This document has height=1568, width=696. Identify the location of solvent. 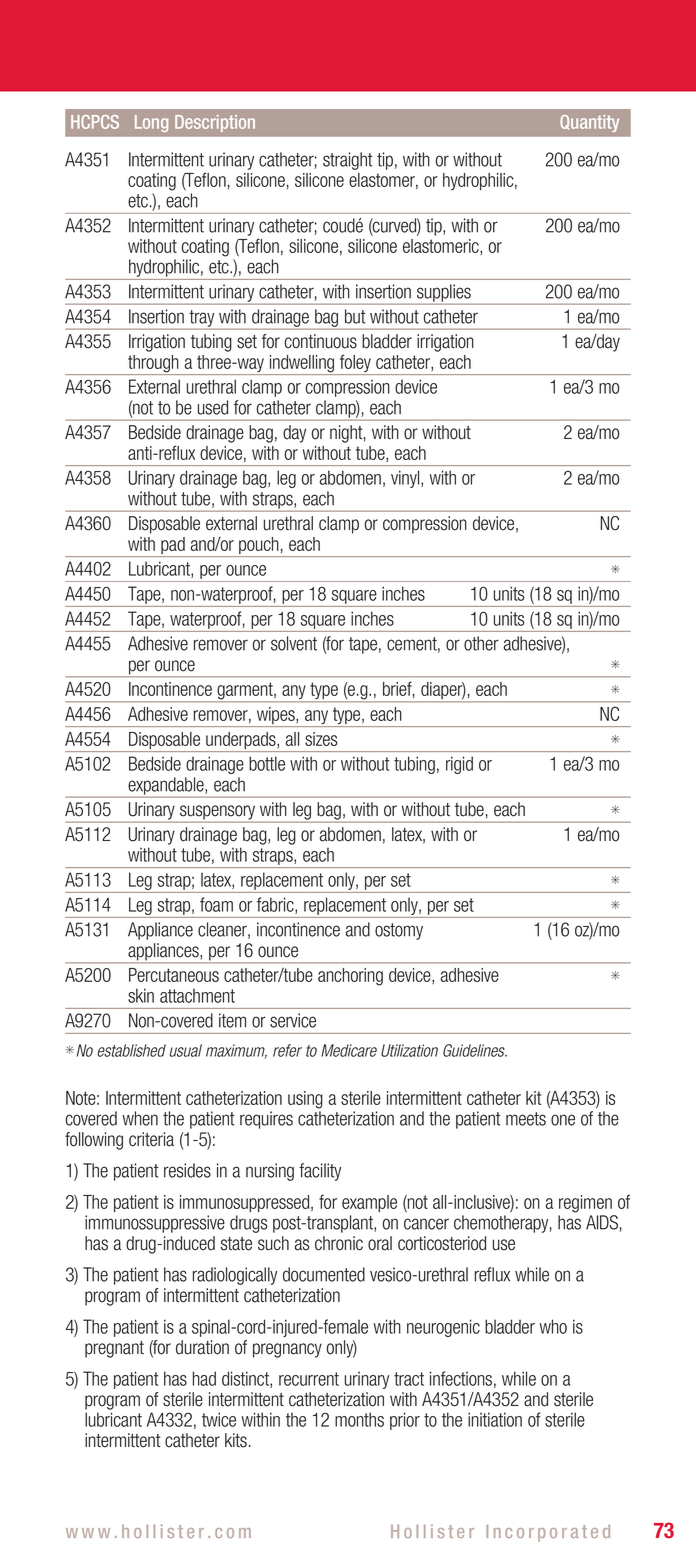
(294, 643).
